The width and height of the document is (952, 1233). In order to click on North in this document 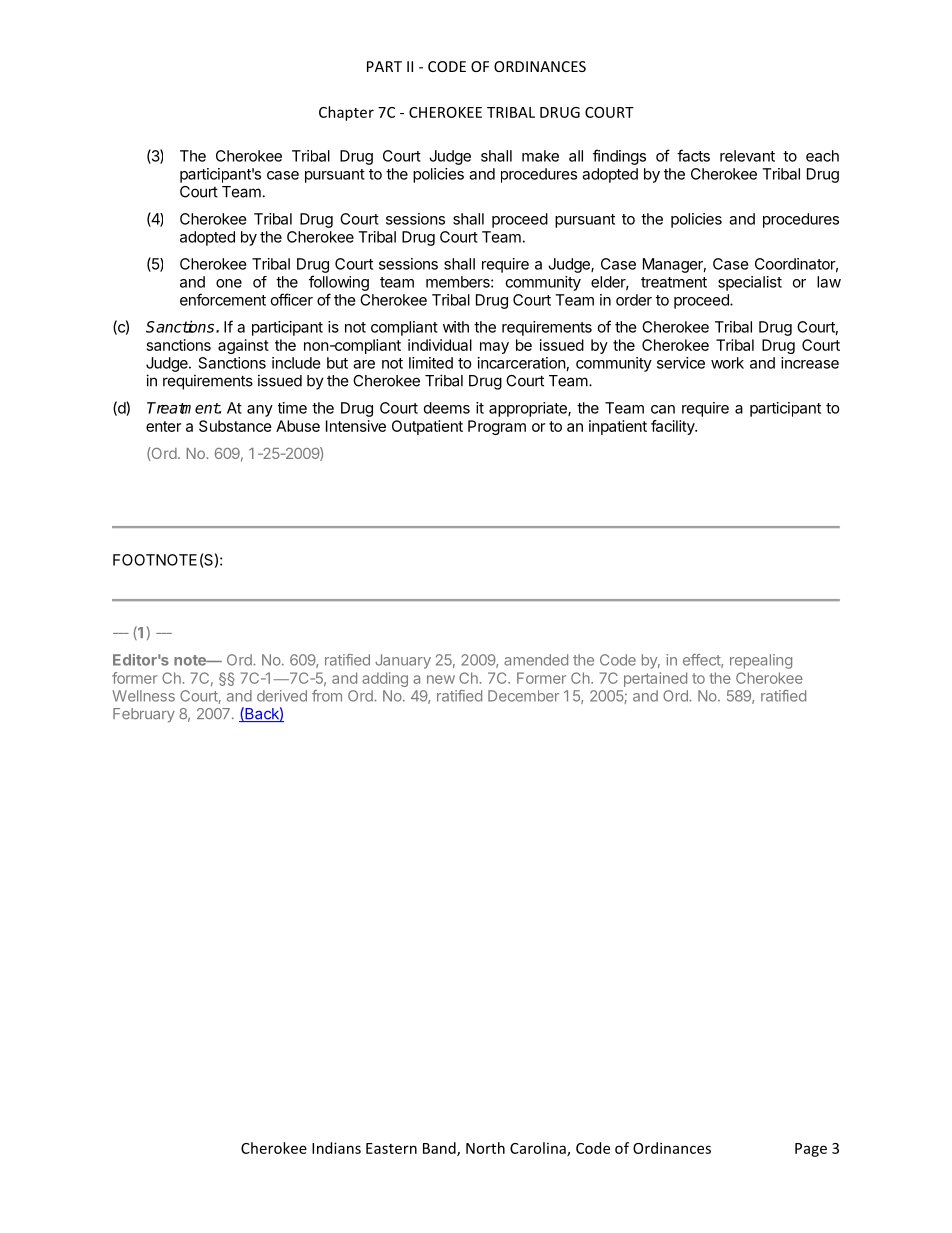, I will do `click(485, 1148)`.
